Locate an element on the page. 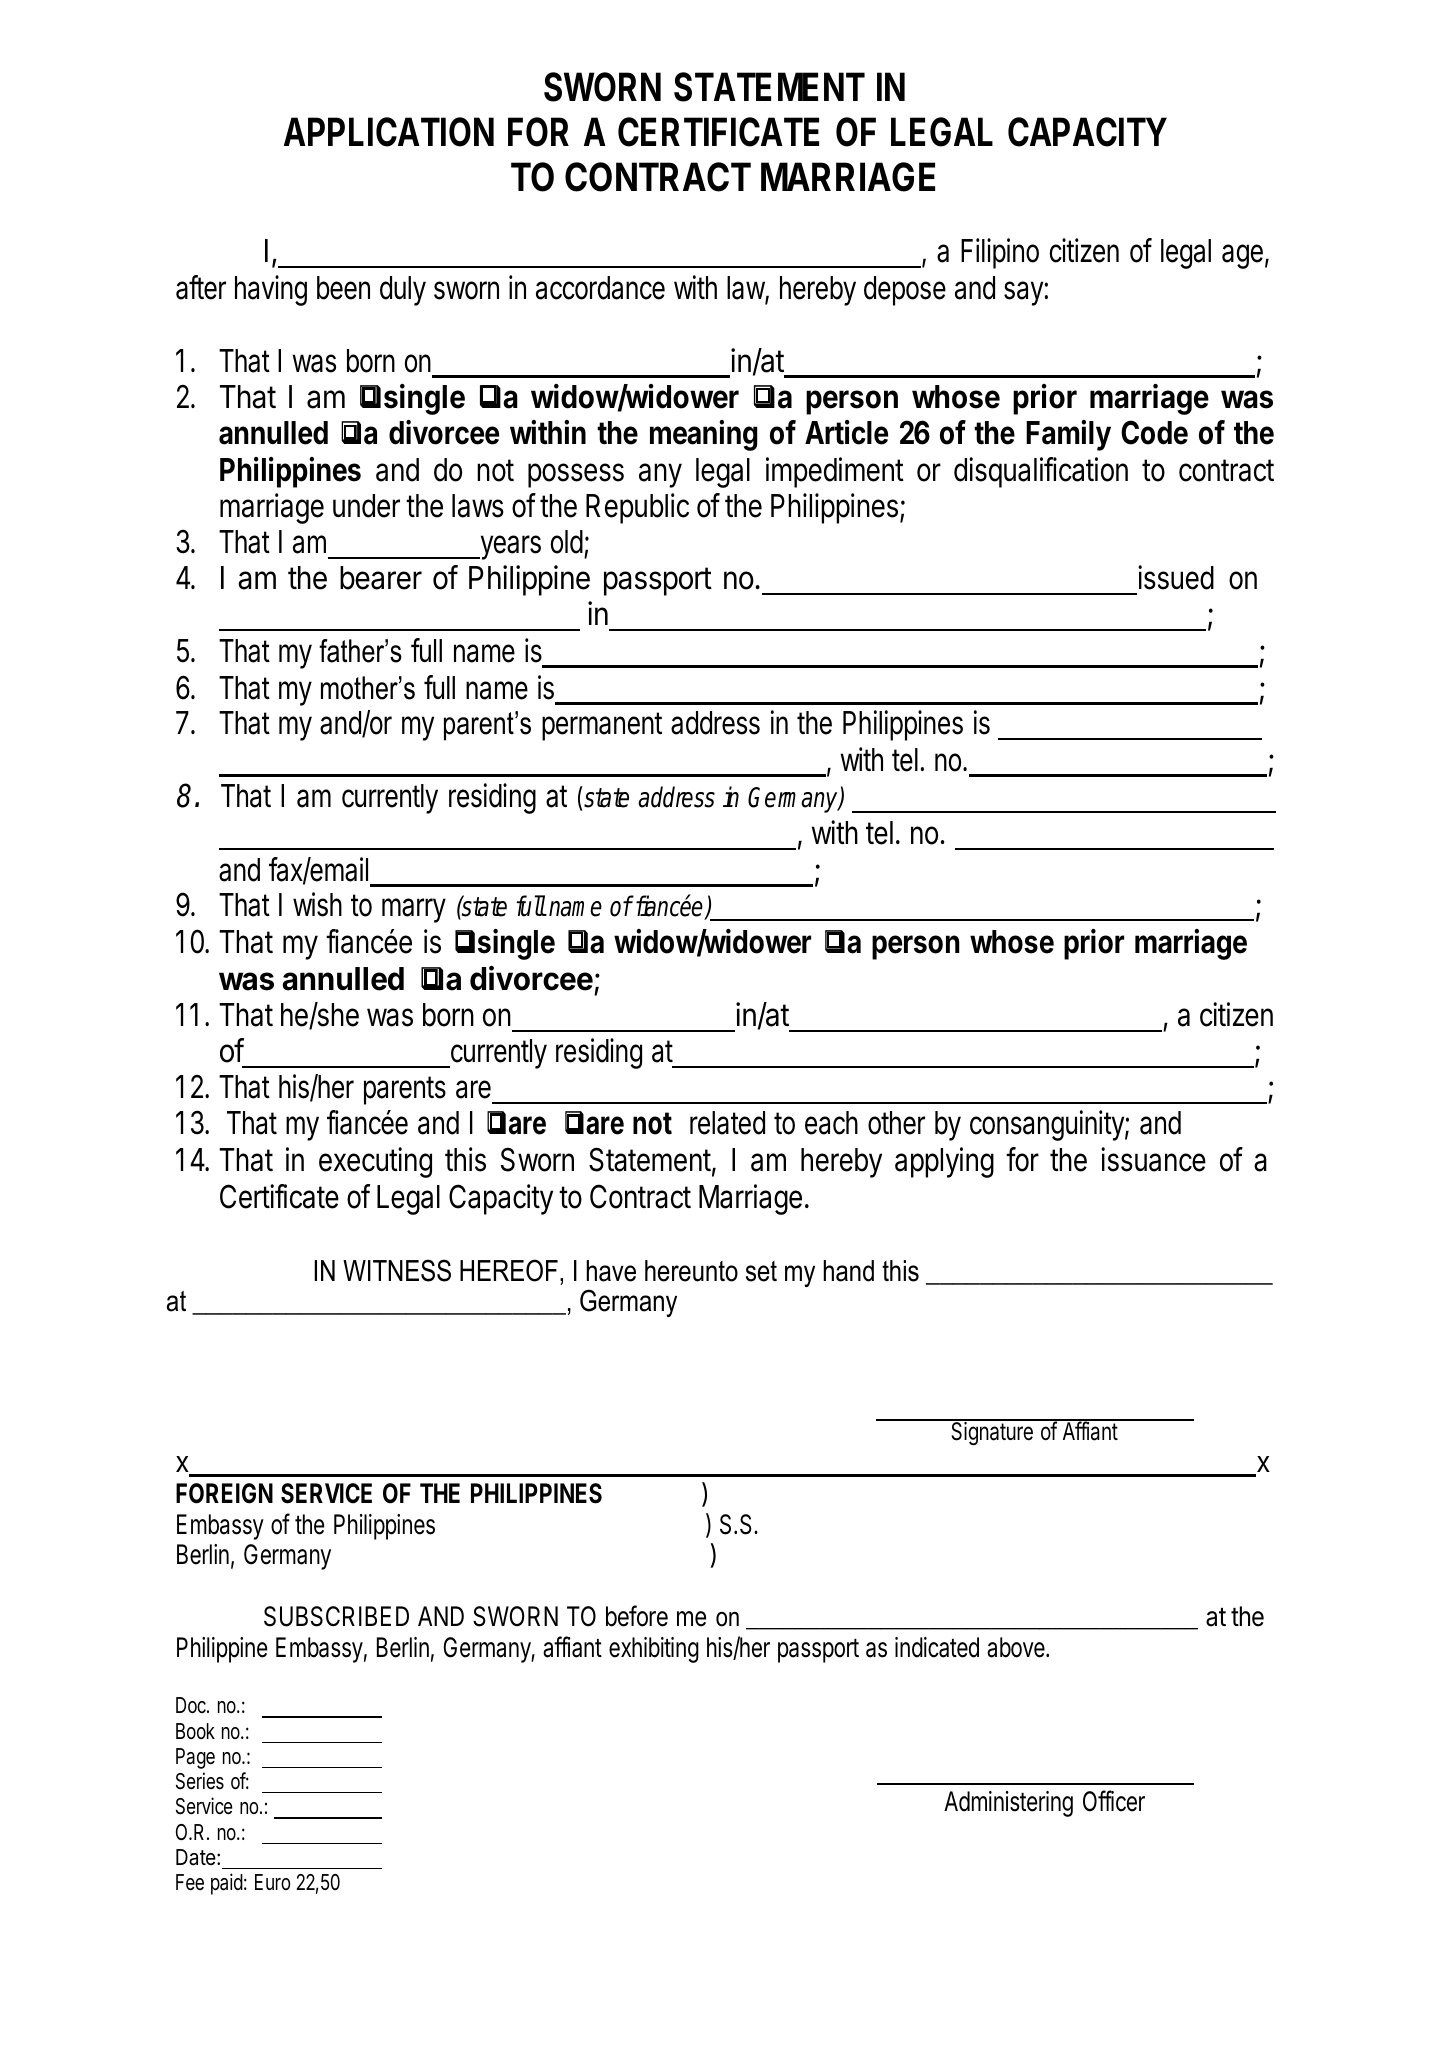 This document has width=1450, height=2051. Signature is located at coordinates (992, 1433).
